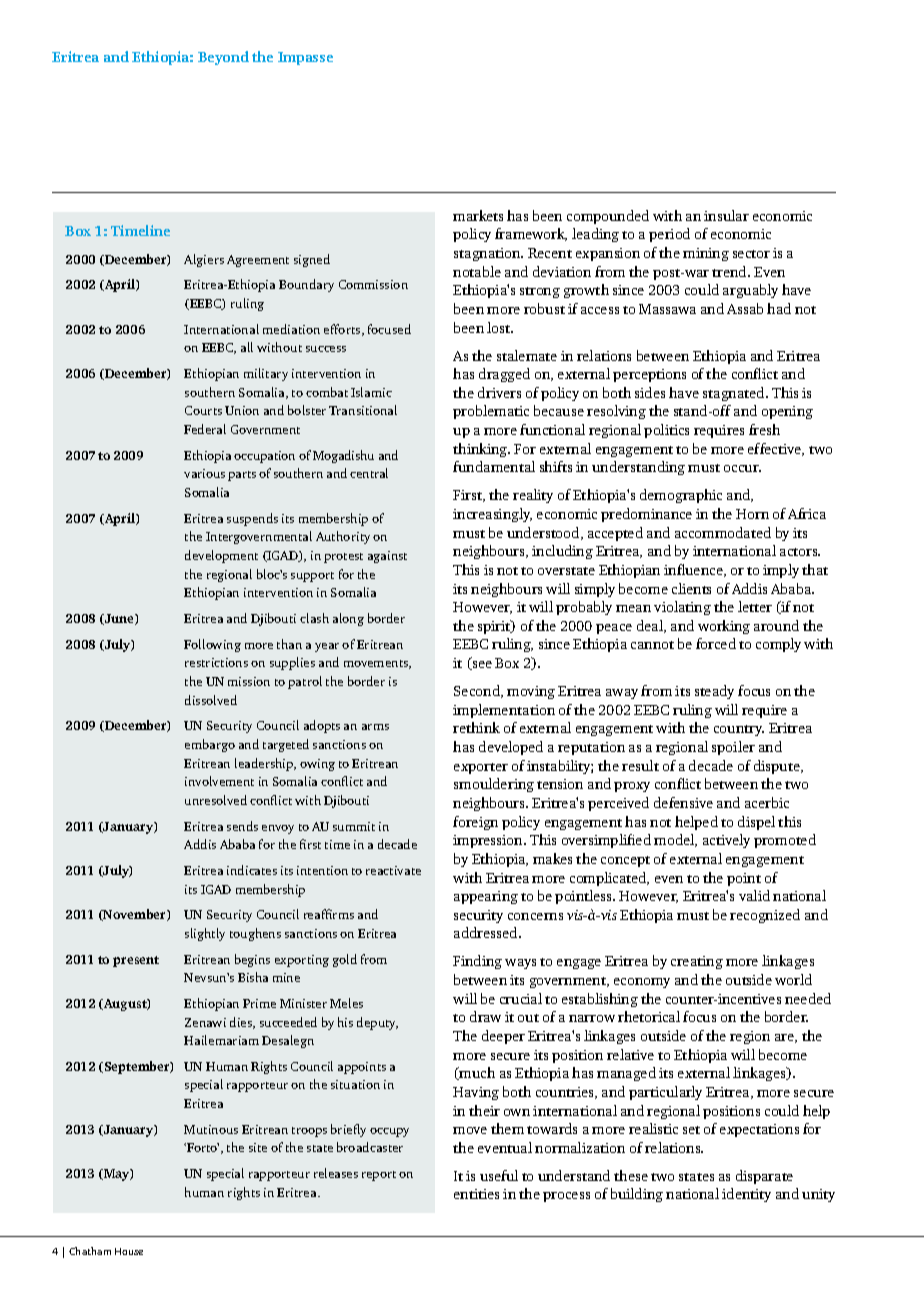 The height and width of the screenshot is (1308, 924). What do you see at coordinates (216, 800) in the screenshot?
I see `unresolved` at bounding box center [216, 800].
